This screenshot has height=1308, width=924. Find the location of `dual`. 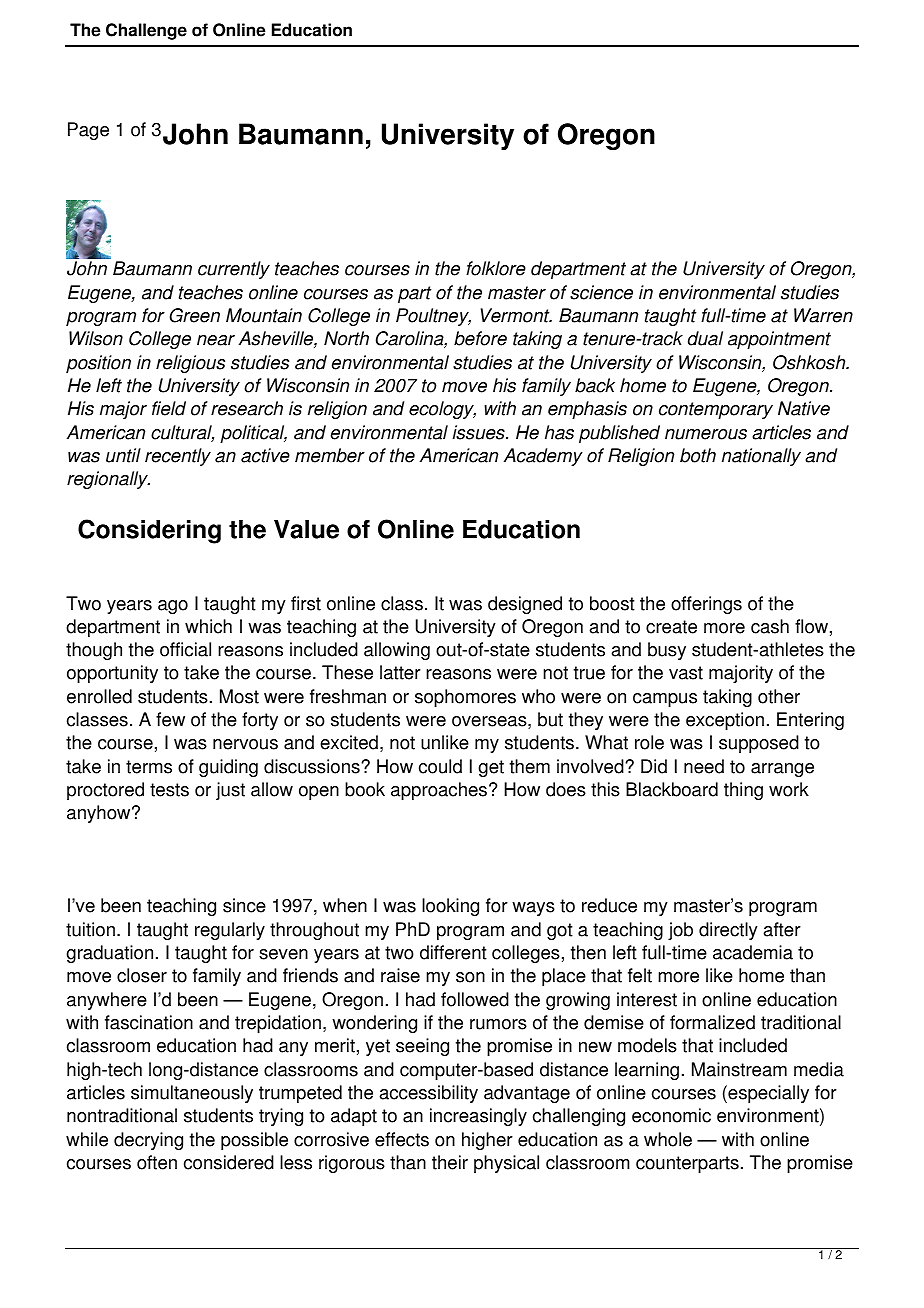

dual is located at coordinates (705, 338).
